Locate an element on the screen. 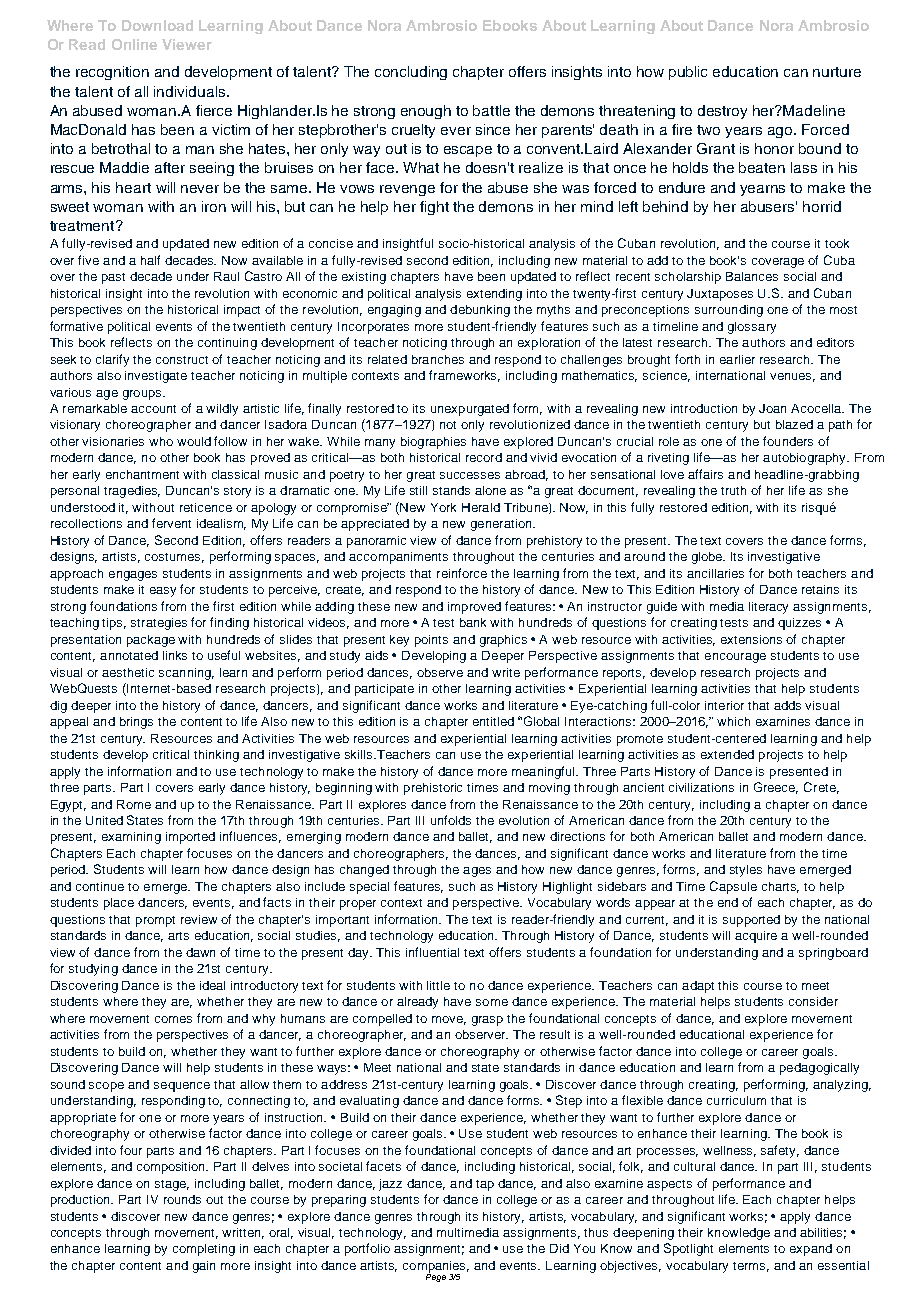  extensions is located at coordinates (751, 639).
